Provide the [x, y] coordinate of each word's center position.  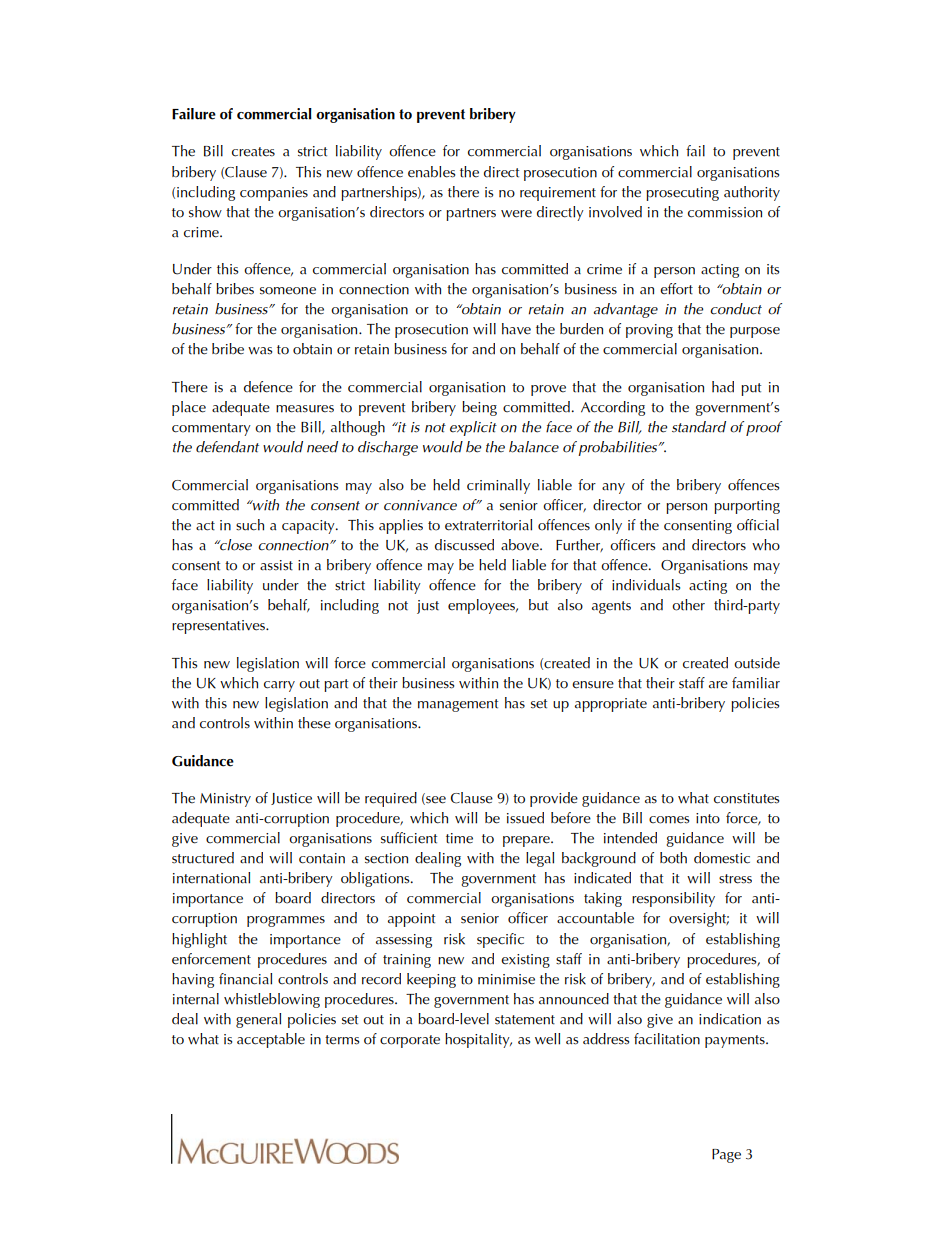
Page [726, 1156]
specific [500, 940]
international [211, 878]
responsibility [673, 899]
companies [274, 194]
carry [279, 686]
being [479, 408]
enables [431, 172]
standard [699, 427]
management [458, 705]
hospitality [478, 1040]
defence [268, 387]
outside [757, 663]
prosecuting [682, 194]
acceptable [271, 1040]
